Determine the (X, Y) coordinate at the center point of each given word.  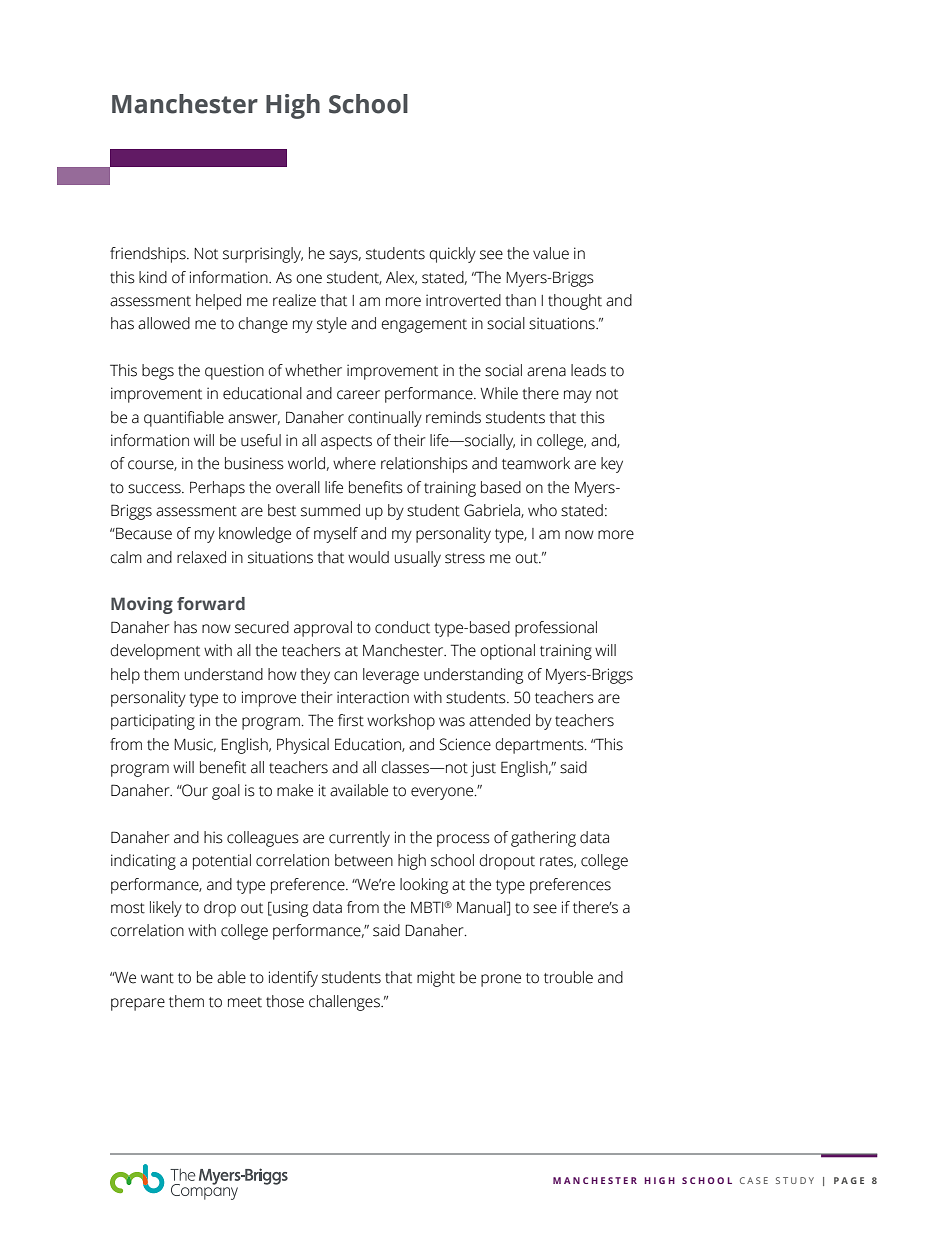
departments (541, 746)
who (542, 510)
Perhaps (217, 489)
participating (153, 722)
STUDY (795, 1180)
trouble (568, 977)
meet (245, 1002)
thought (575, 302)
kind (153, 277)
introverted (463, 300)
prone (501, 980)
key (612, 465)
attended (499, 720)
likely (166, 909)
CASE (754, 1180)
